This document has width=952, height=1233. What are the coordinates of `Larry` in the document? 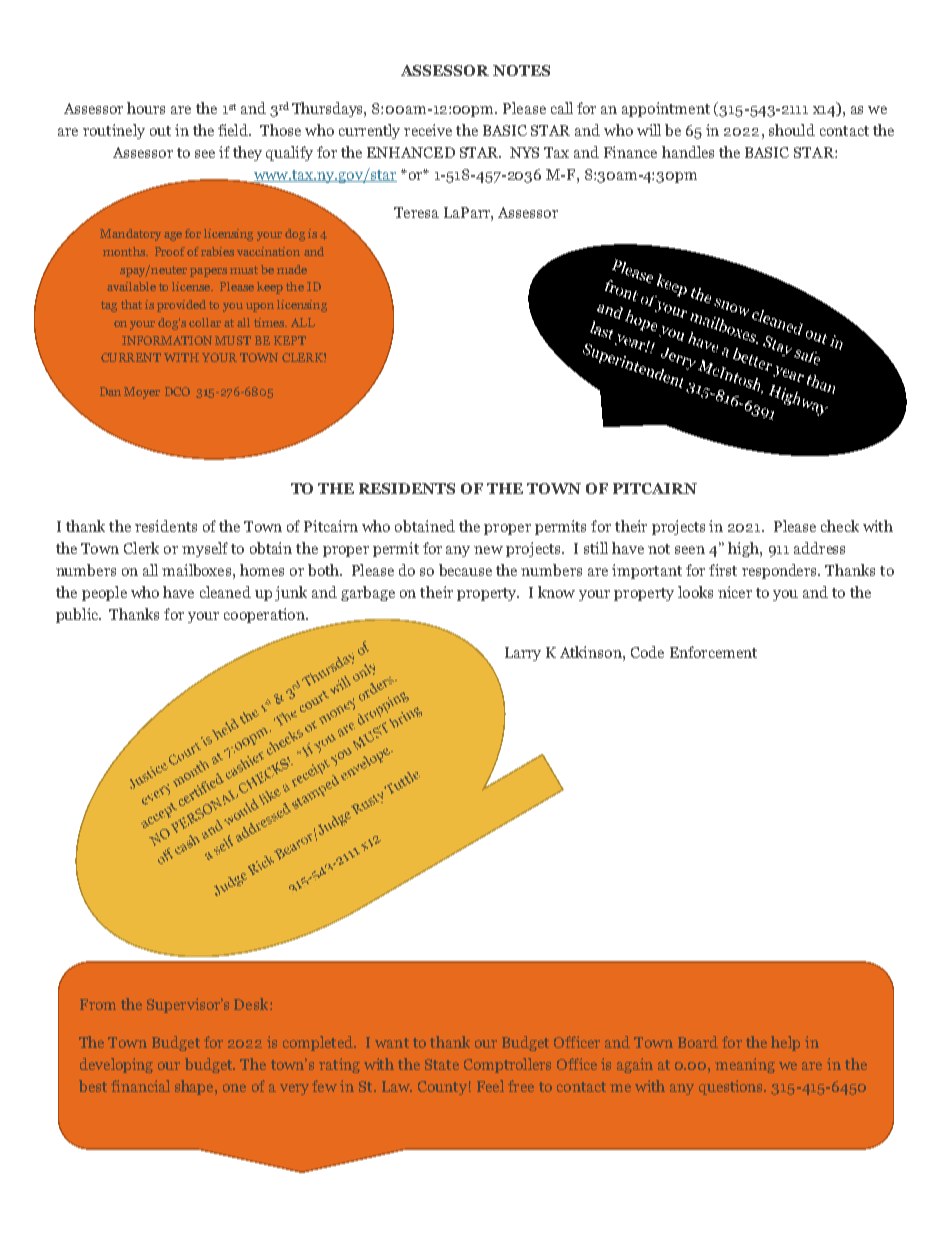 It's located at (523, 654).
